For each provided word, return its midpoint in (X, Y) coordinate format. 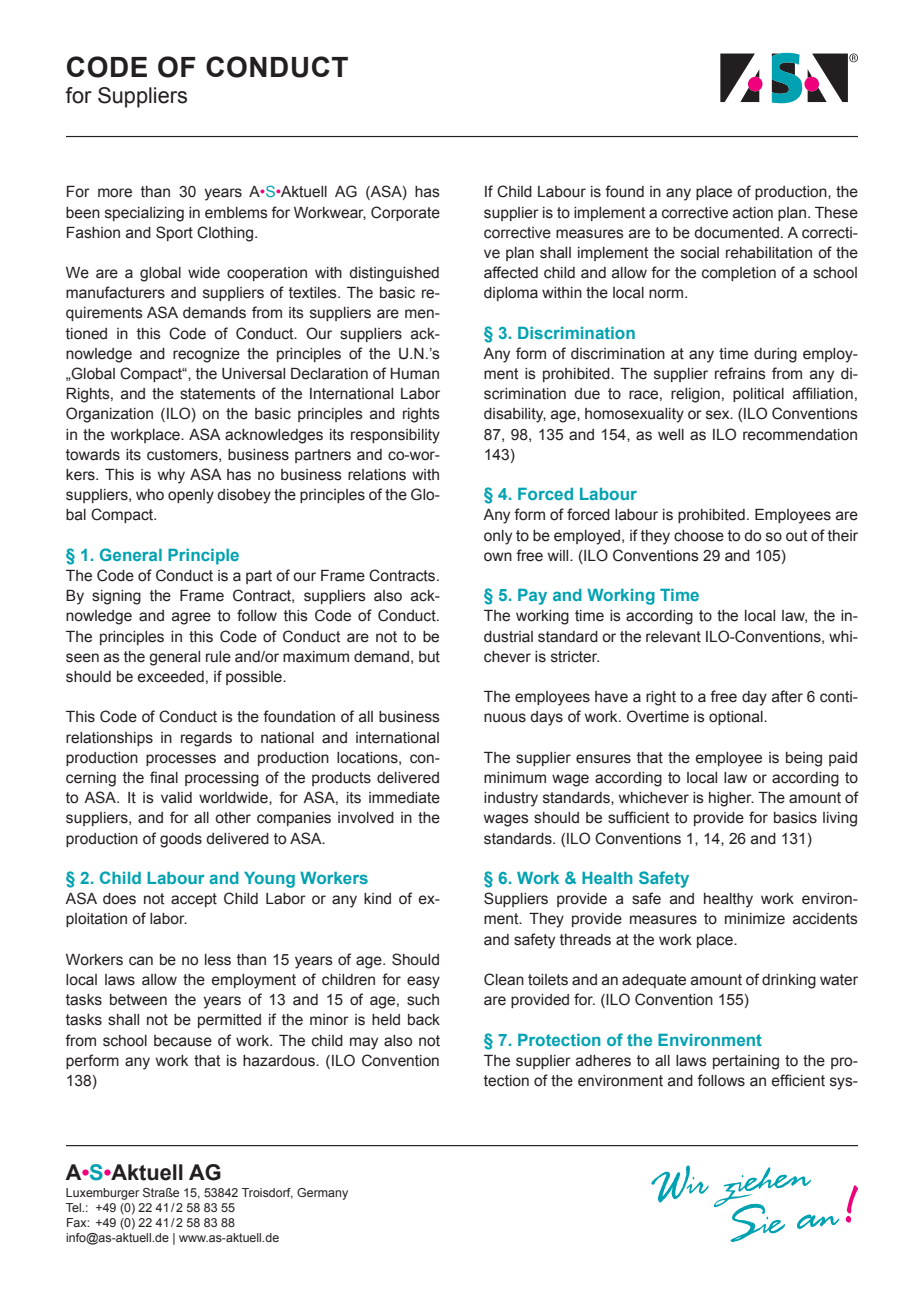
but (429, 657)
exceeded (171, 677)
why (171, 476)
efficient (798, 1080)
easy (423, 982)
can (141, 961)
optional (737, 718)
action (753, 213)
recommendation (800, 435)
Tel (74, 1207)
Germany (322, 1194)
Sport (174, 233)
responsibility (395, 436)
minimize (755, 919)
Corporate (405, 213)
